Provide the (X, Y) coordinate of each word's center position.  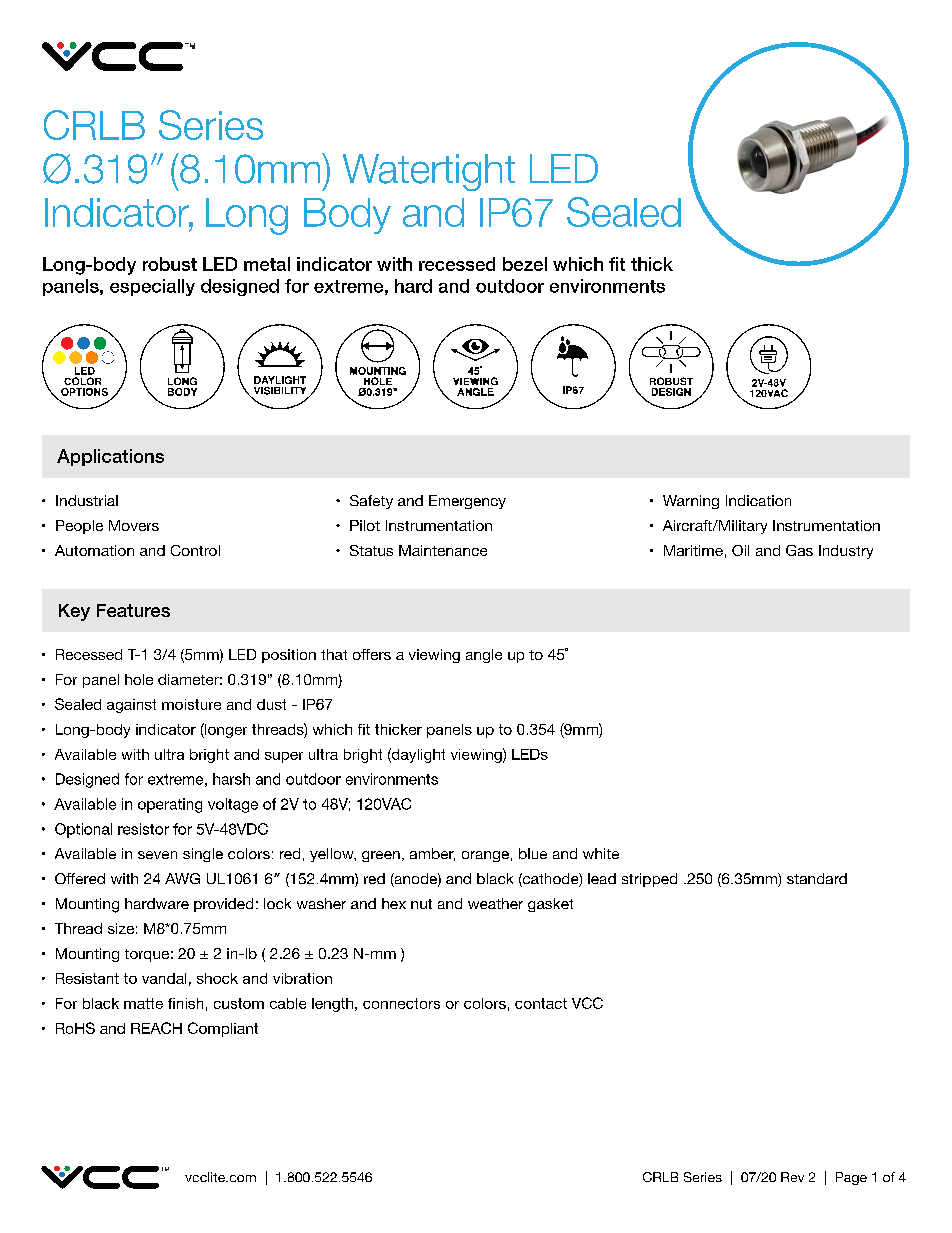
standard (817, 878)
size (121, 928)
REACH (156, 1028)
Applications (110, 457)
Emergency (467, 502)
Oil (740, 550)
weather (495, 903)
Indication (758, 500)
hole (139, 679)
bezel (525, 264)
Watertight (429, 172)
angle (484, 656)
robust (170, 264)
